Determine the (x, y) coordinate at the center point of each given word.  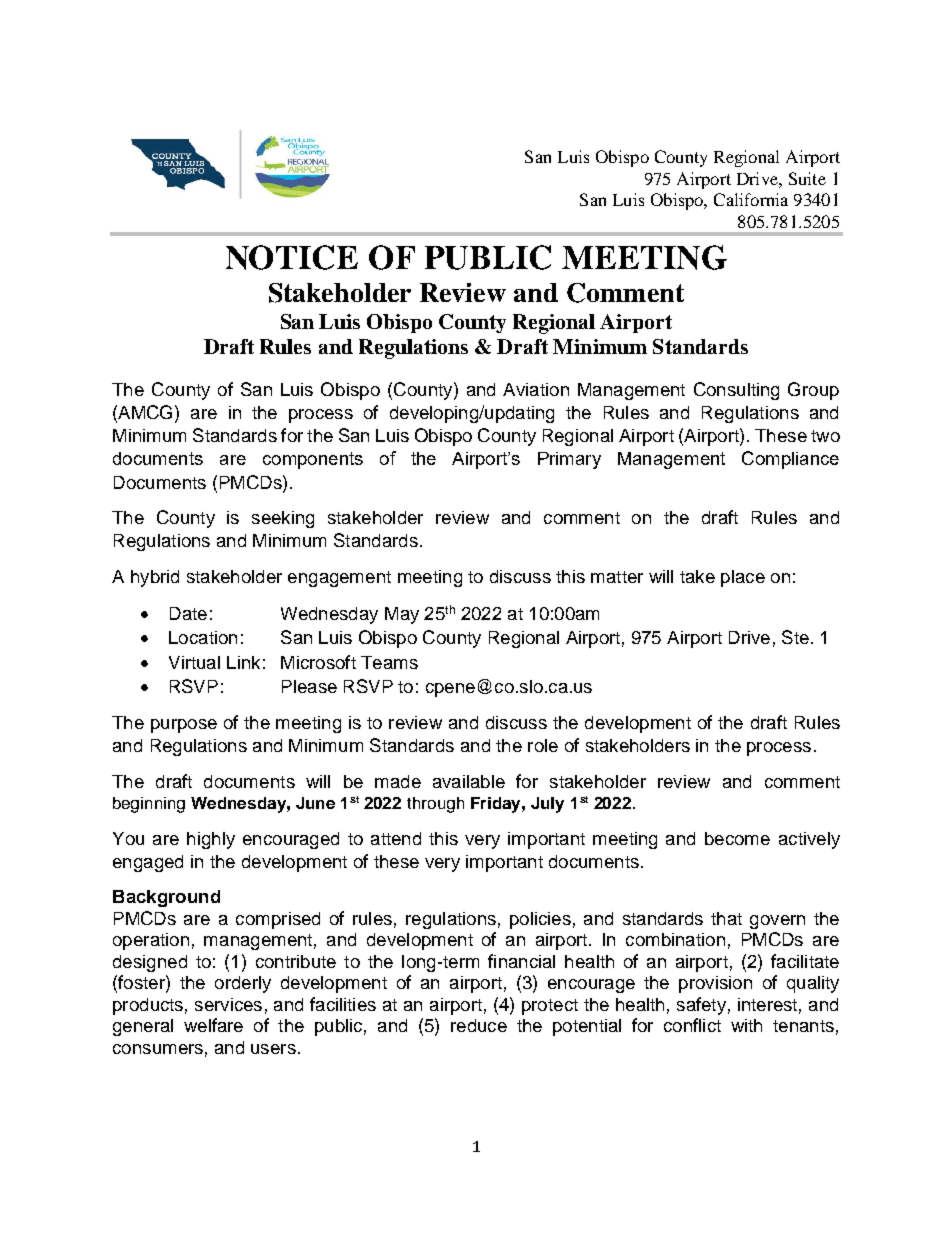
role (543, 745)
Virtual (194, 662)
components (313, 460)
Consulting (736, 391)
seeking (283, 519)
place (743, 578)
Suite (807, 178)
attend (396, 838)
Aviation (536, 389)
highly (211, 840)
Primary (569, 460)
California (751, 199)
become (737, 838)
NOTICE (292, 257)
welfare (213, 1025)
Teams (389, 662)
